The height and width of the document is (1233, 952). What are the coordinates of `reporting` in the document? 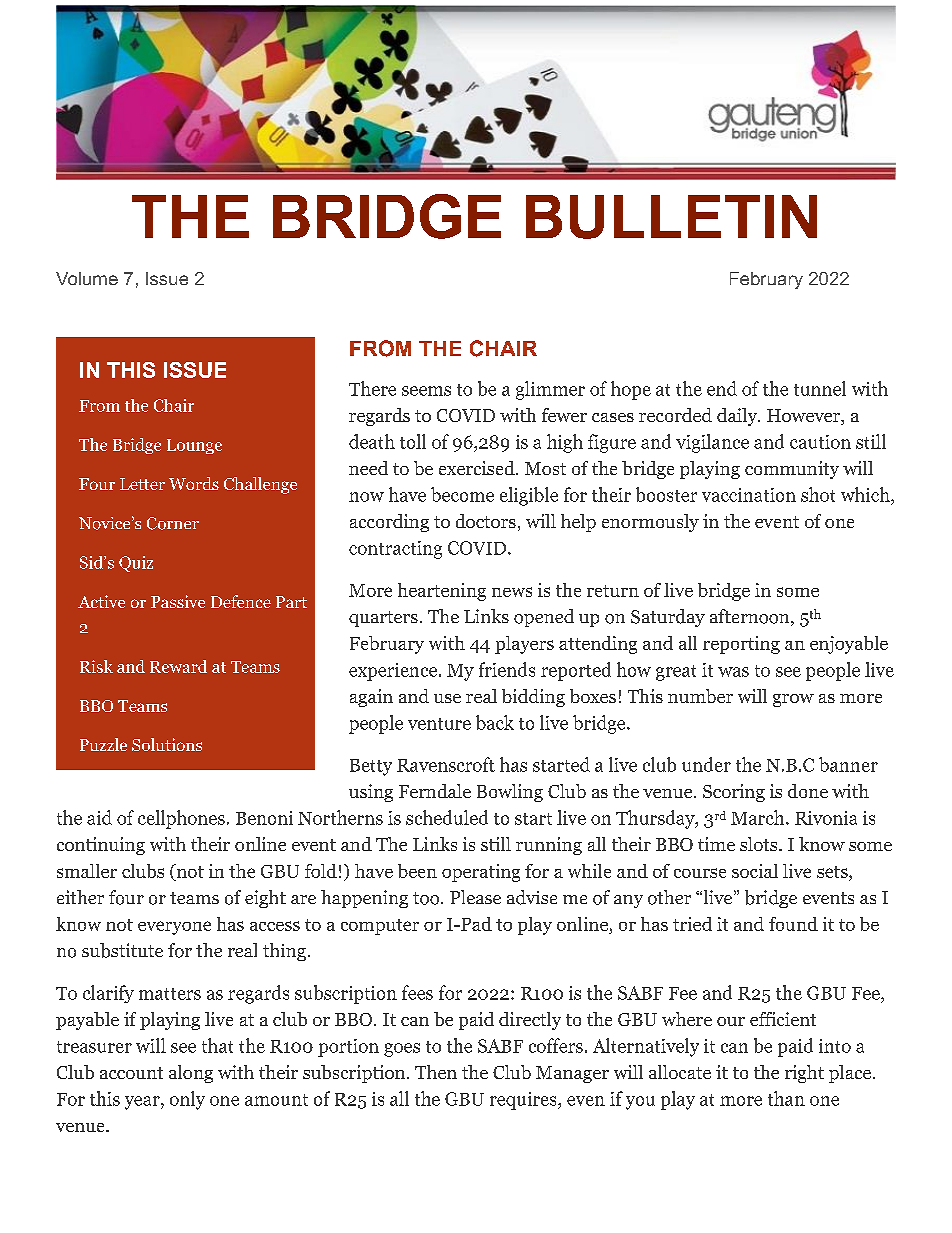 It's located at (741, 645).
